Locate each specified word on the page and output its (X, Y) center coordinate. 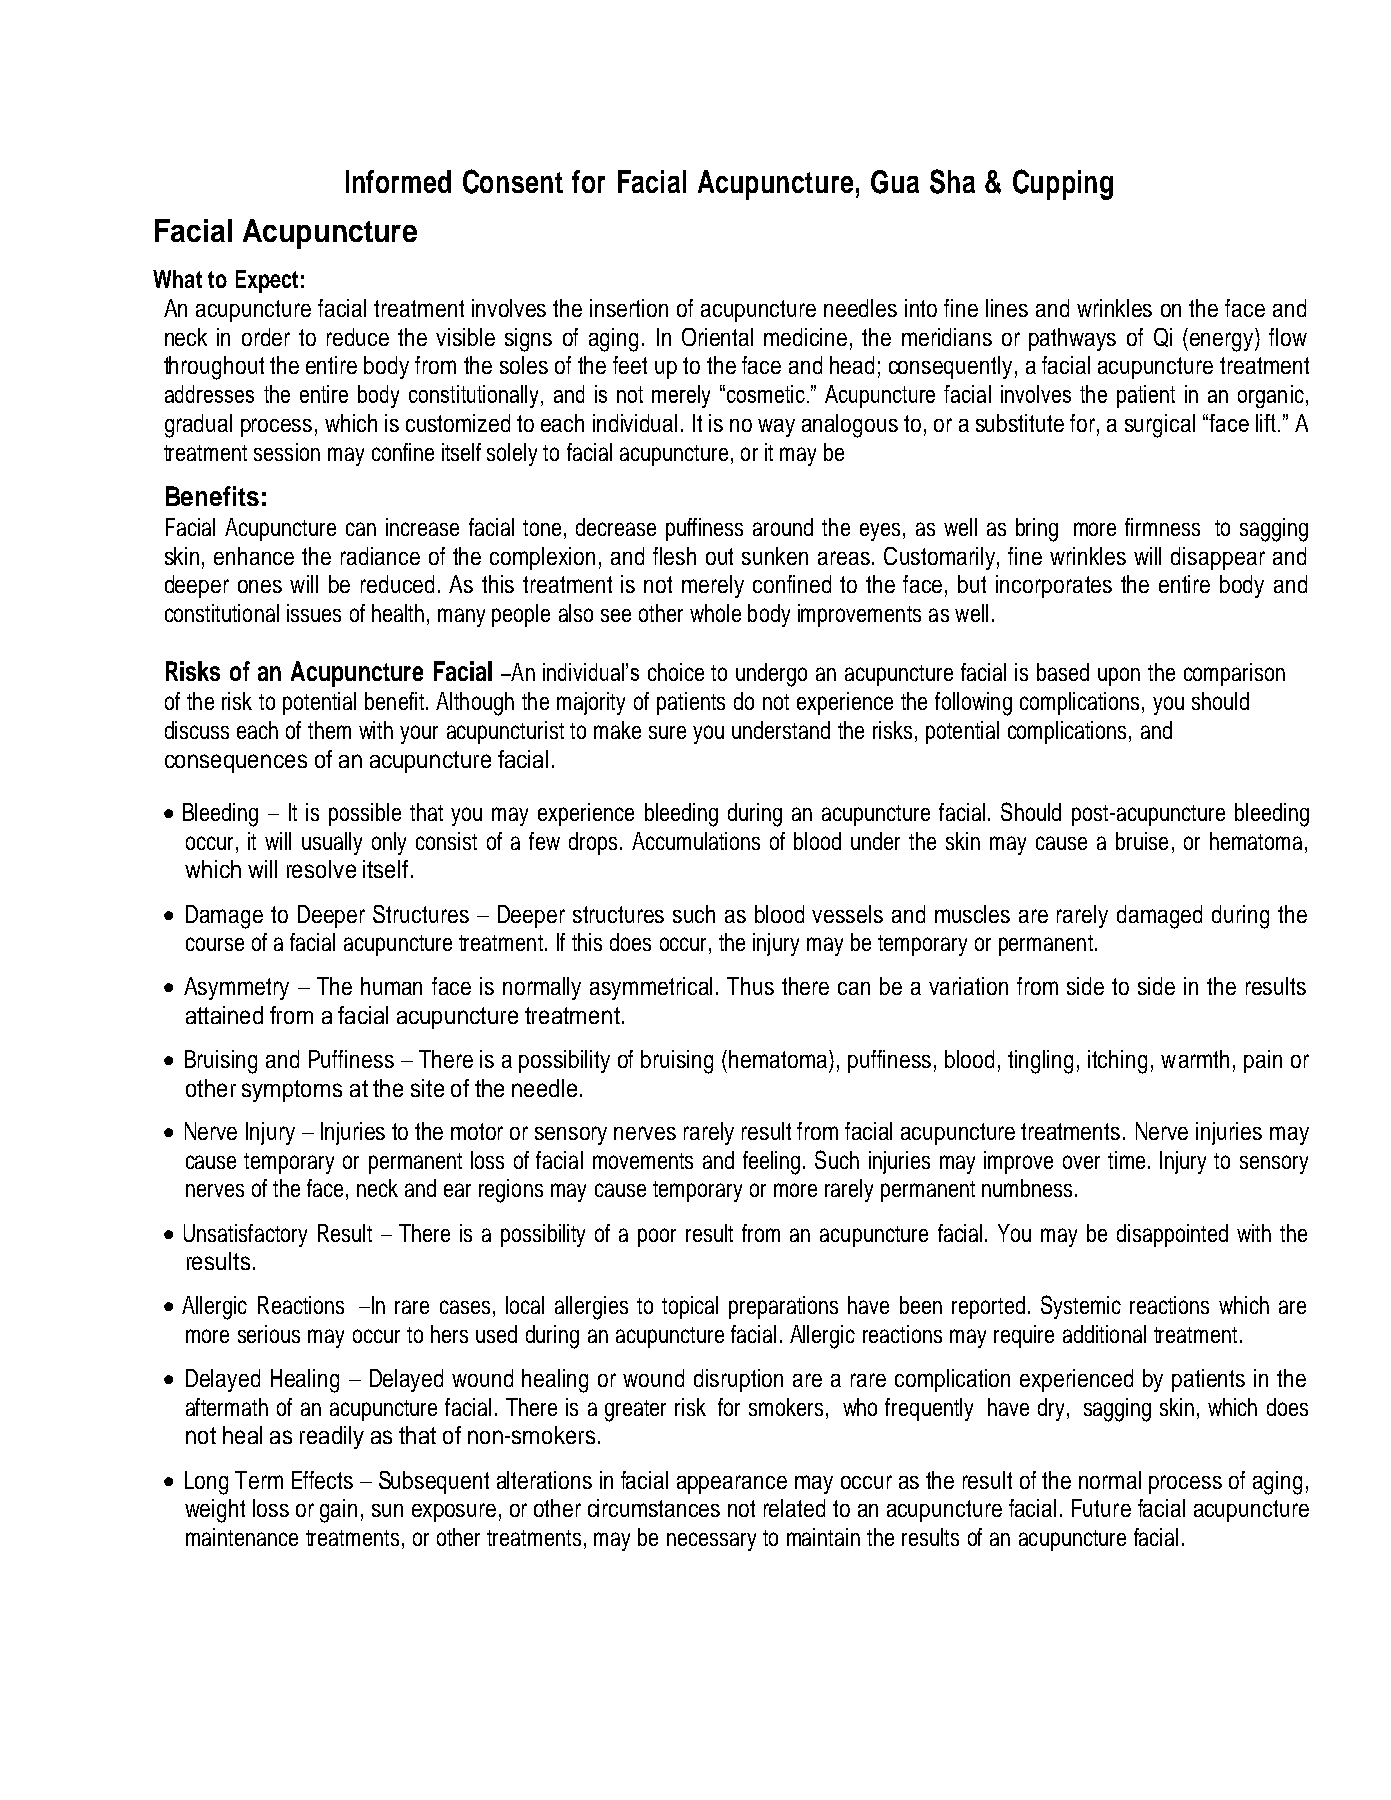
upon (1119, 676)
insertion (629, 308)
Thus (750, 986)
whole (715, 613)
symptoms (292, 1091)
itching (1117, 1062)
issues (314, 613)
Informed (398, 181)
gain (338, 1511)
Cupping (1063, 184)
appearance (732, 1484)
